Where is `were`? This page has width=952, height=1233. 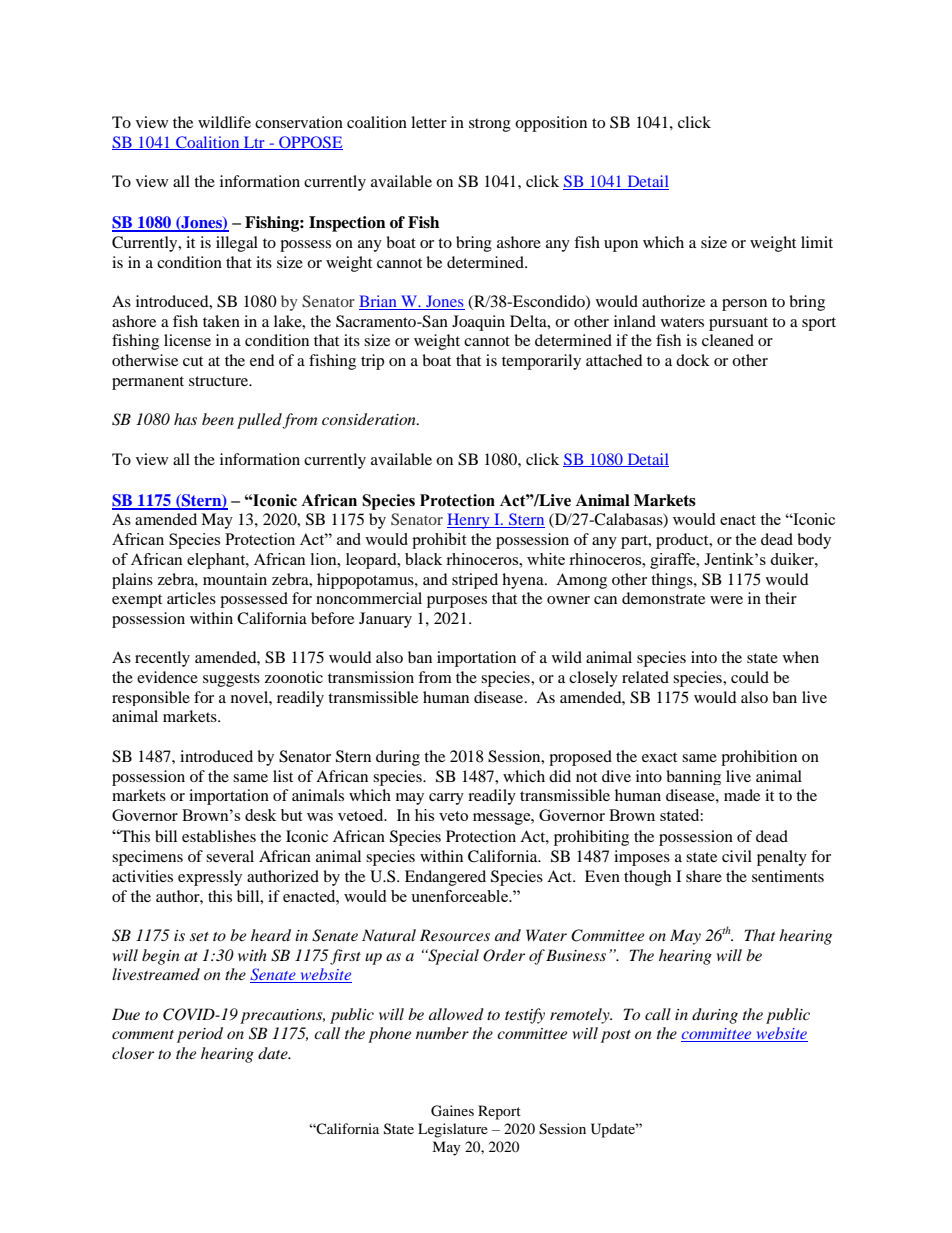 were is located at coordinates (726, 600).
